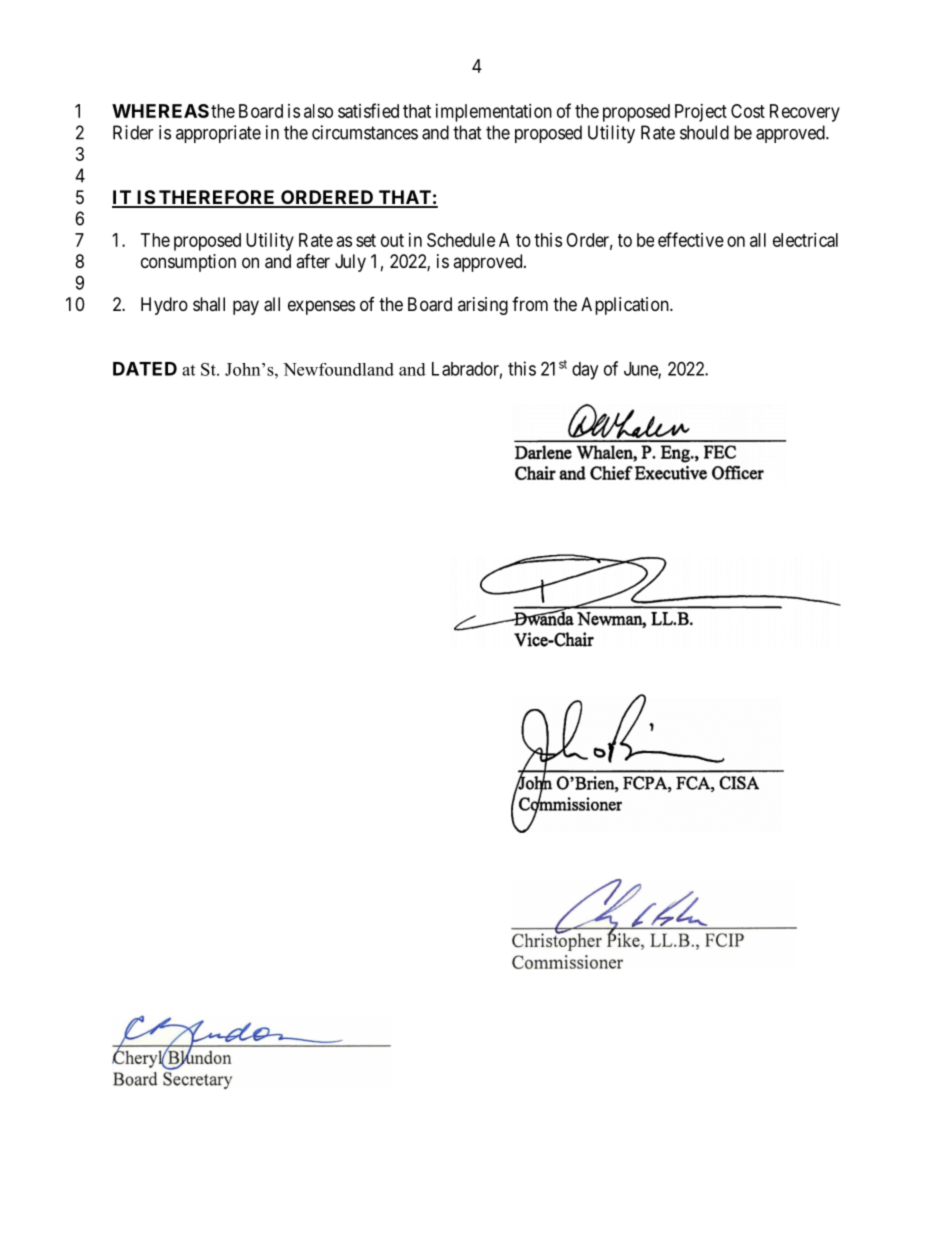 The image size is (952, 1233). Describe the element at coordinates (365, 132) in the image. I see `circumstances` at that location.
